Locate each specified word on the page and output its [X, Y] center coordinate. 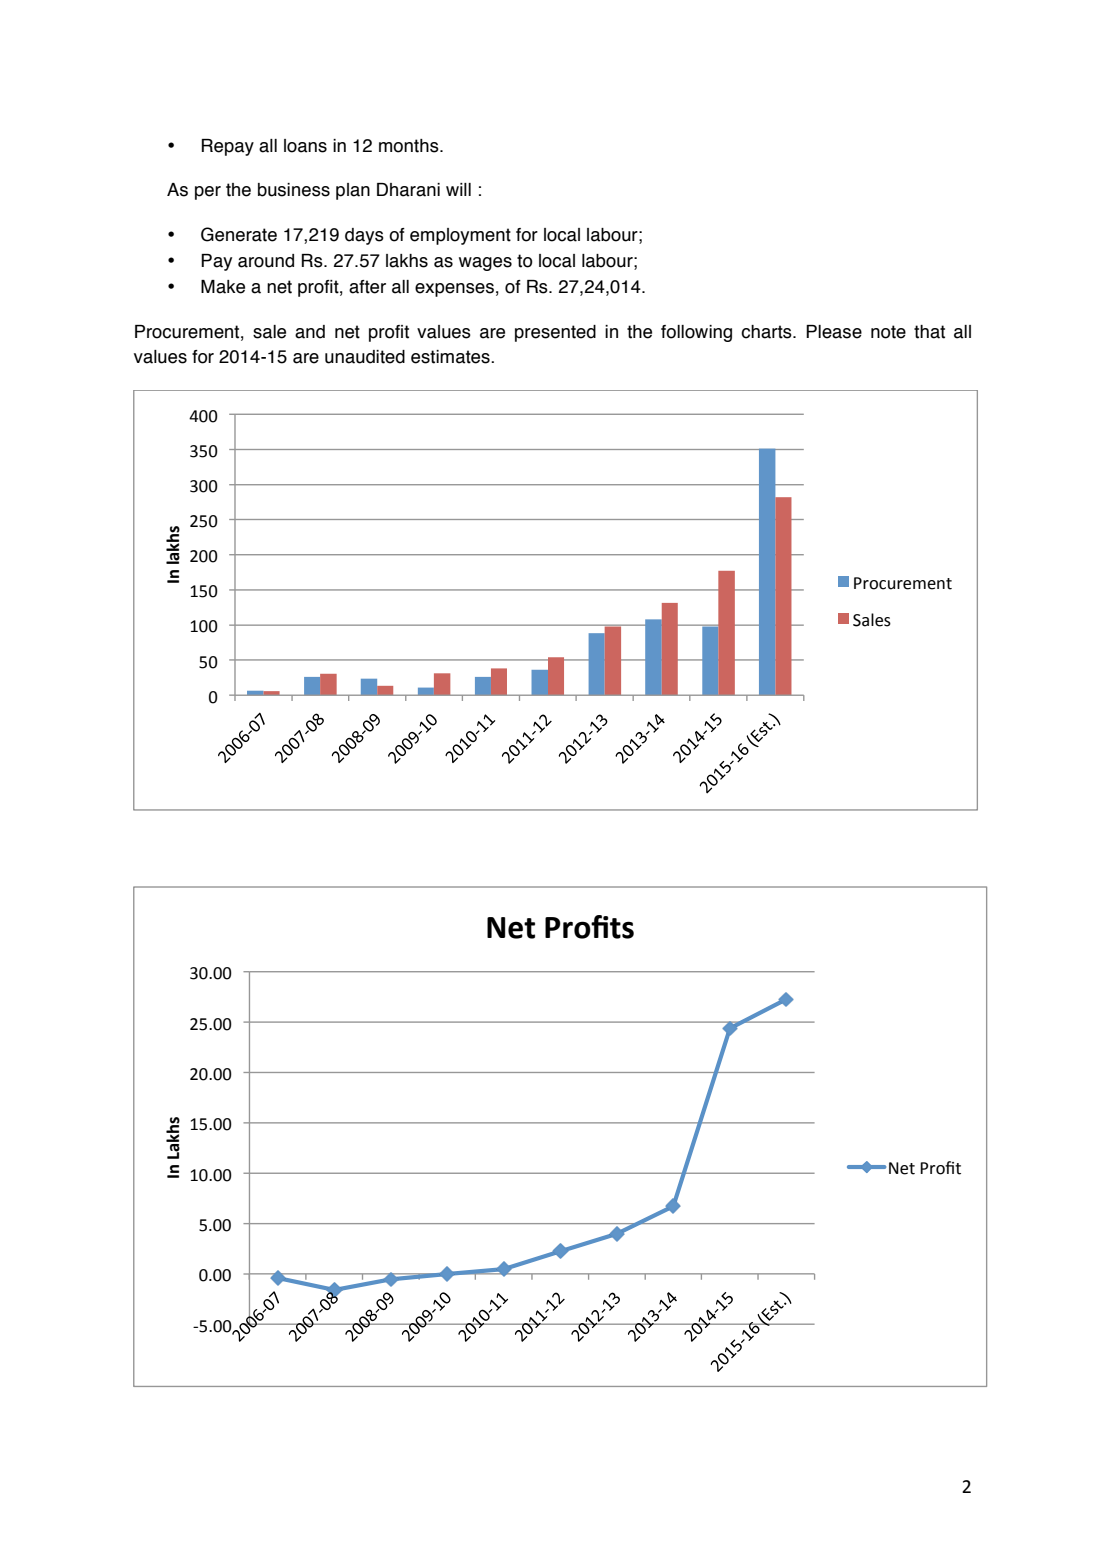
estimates [451, 357]
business [294, 190]
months [410, 146]
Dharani [408, 190]
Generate [239, 234]
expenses [454, 290]
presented [555, 333]
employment [460, 236]
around [266, 261]
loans [305, 146]
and [310, 332]
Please [834, 332]
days [364, 236]
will [458, 189]
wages [485, 264]
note [888, 332]
